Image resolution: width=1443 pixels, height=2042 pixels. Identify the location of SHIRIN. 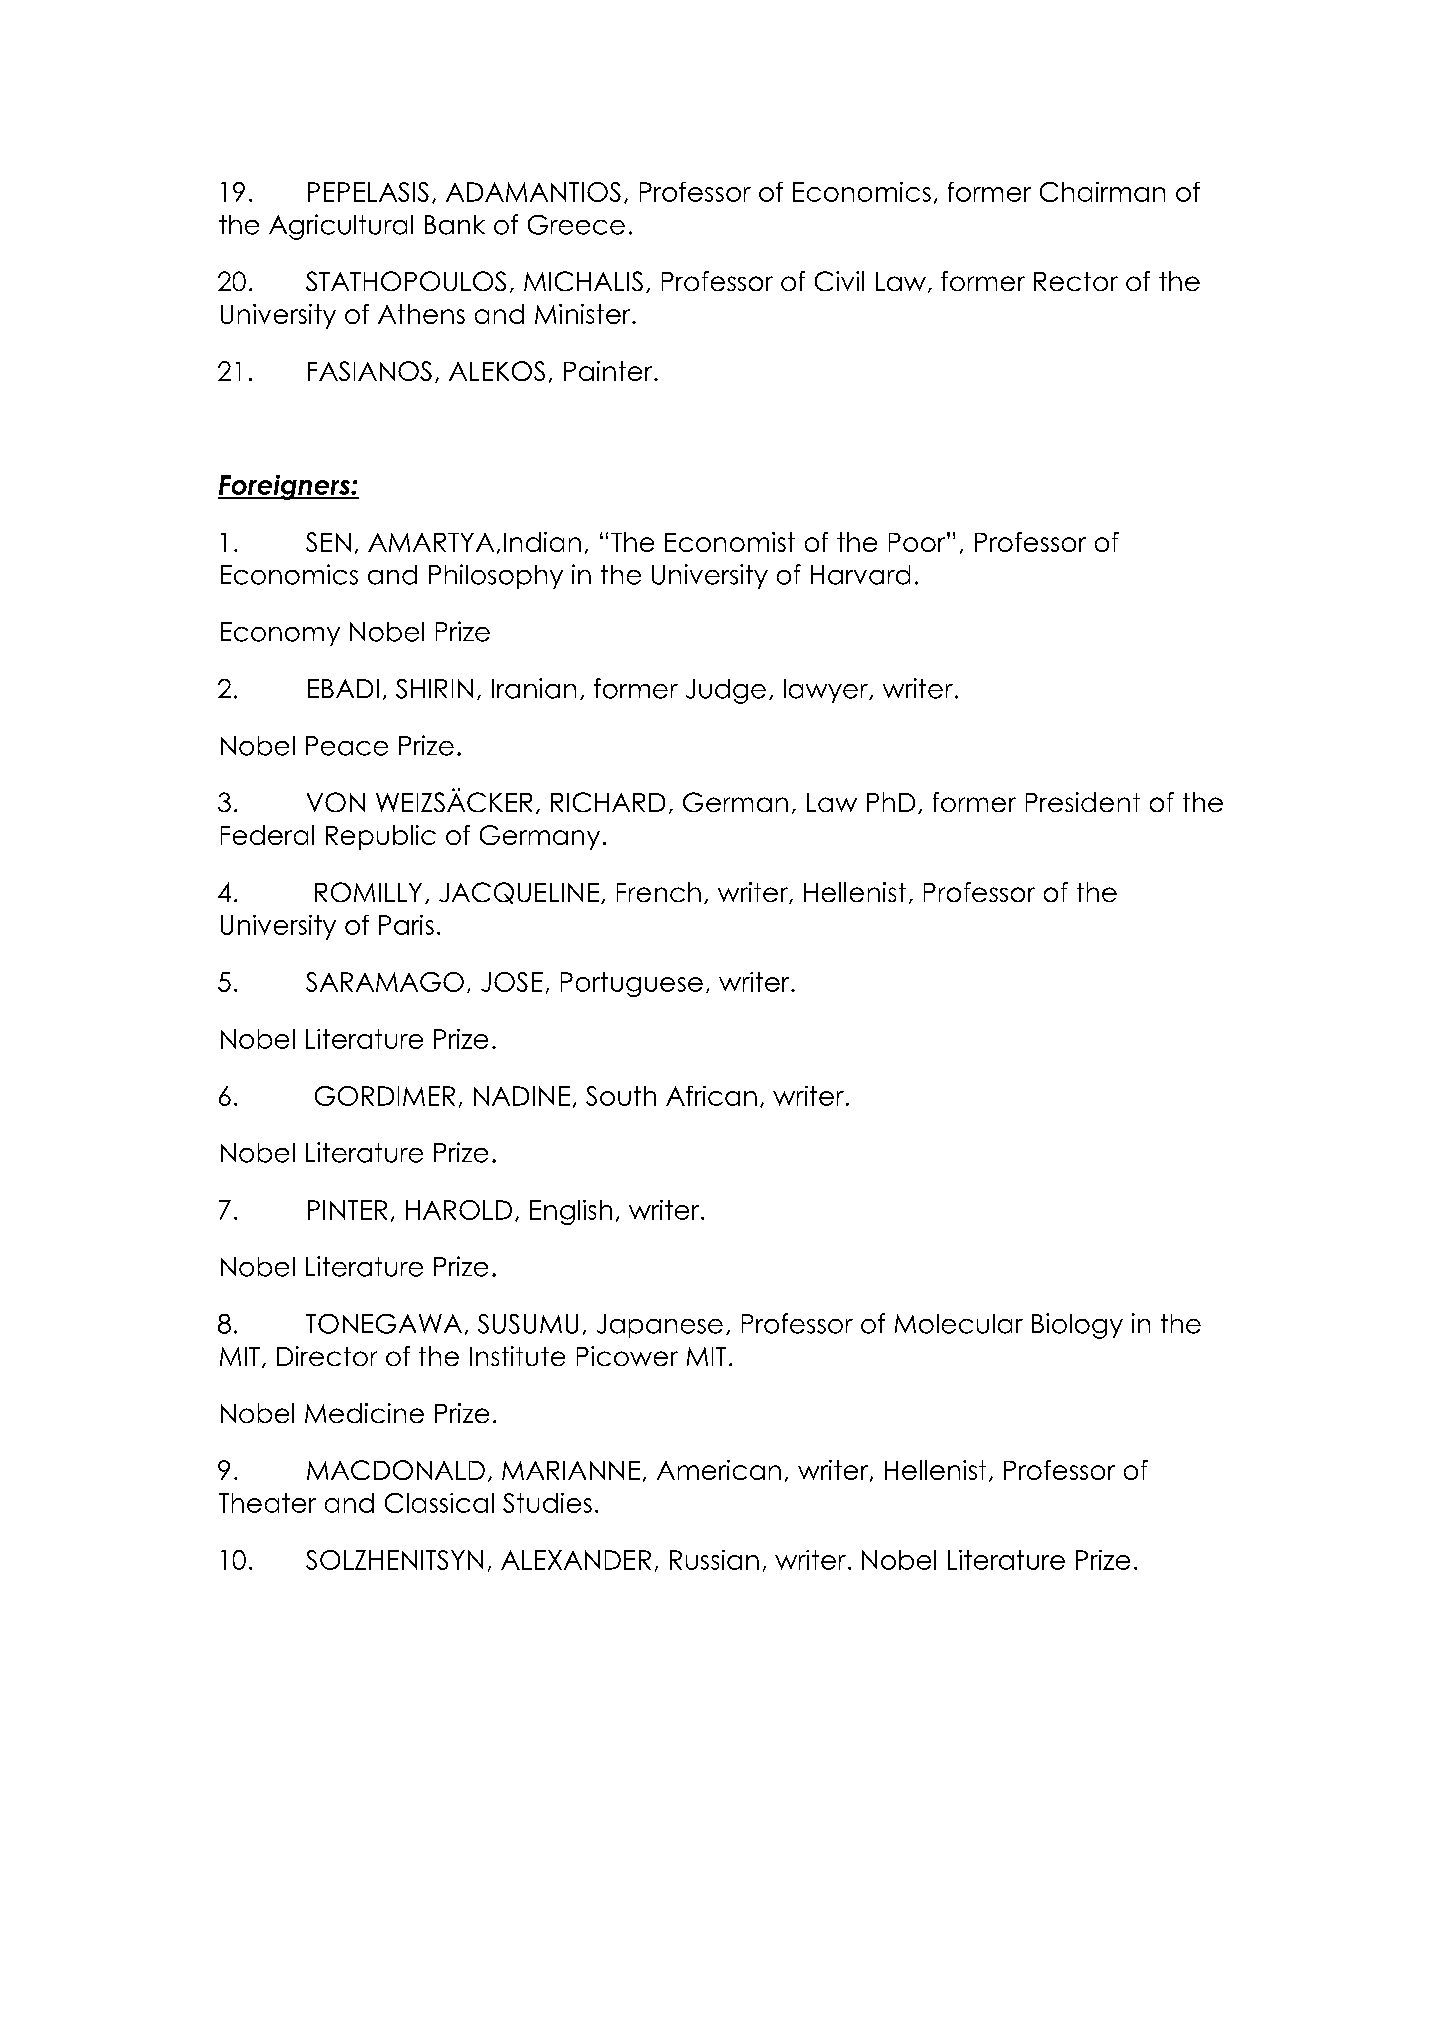
(434, 689).
